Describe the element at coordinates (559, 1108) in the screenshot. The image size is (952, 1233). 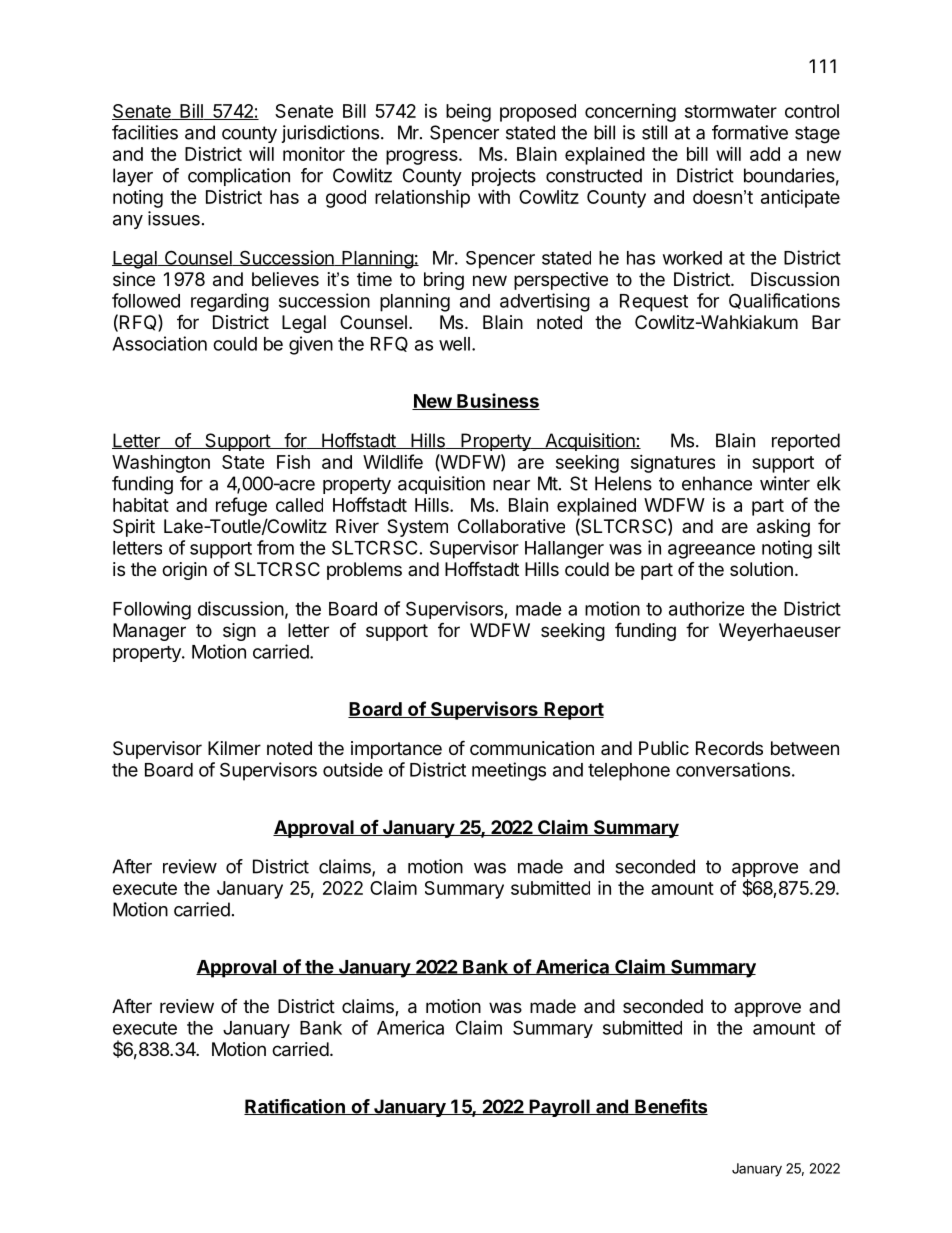
I see `Payroll` at that location.
